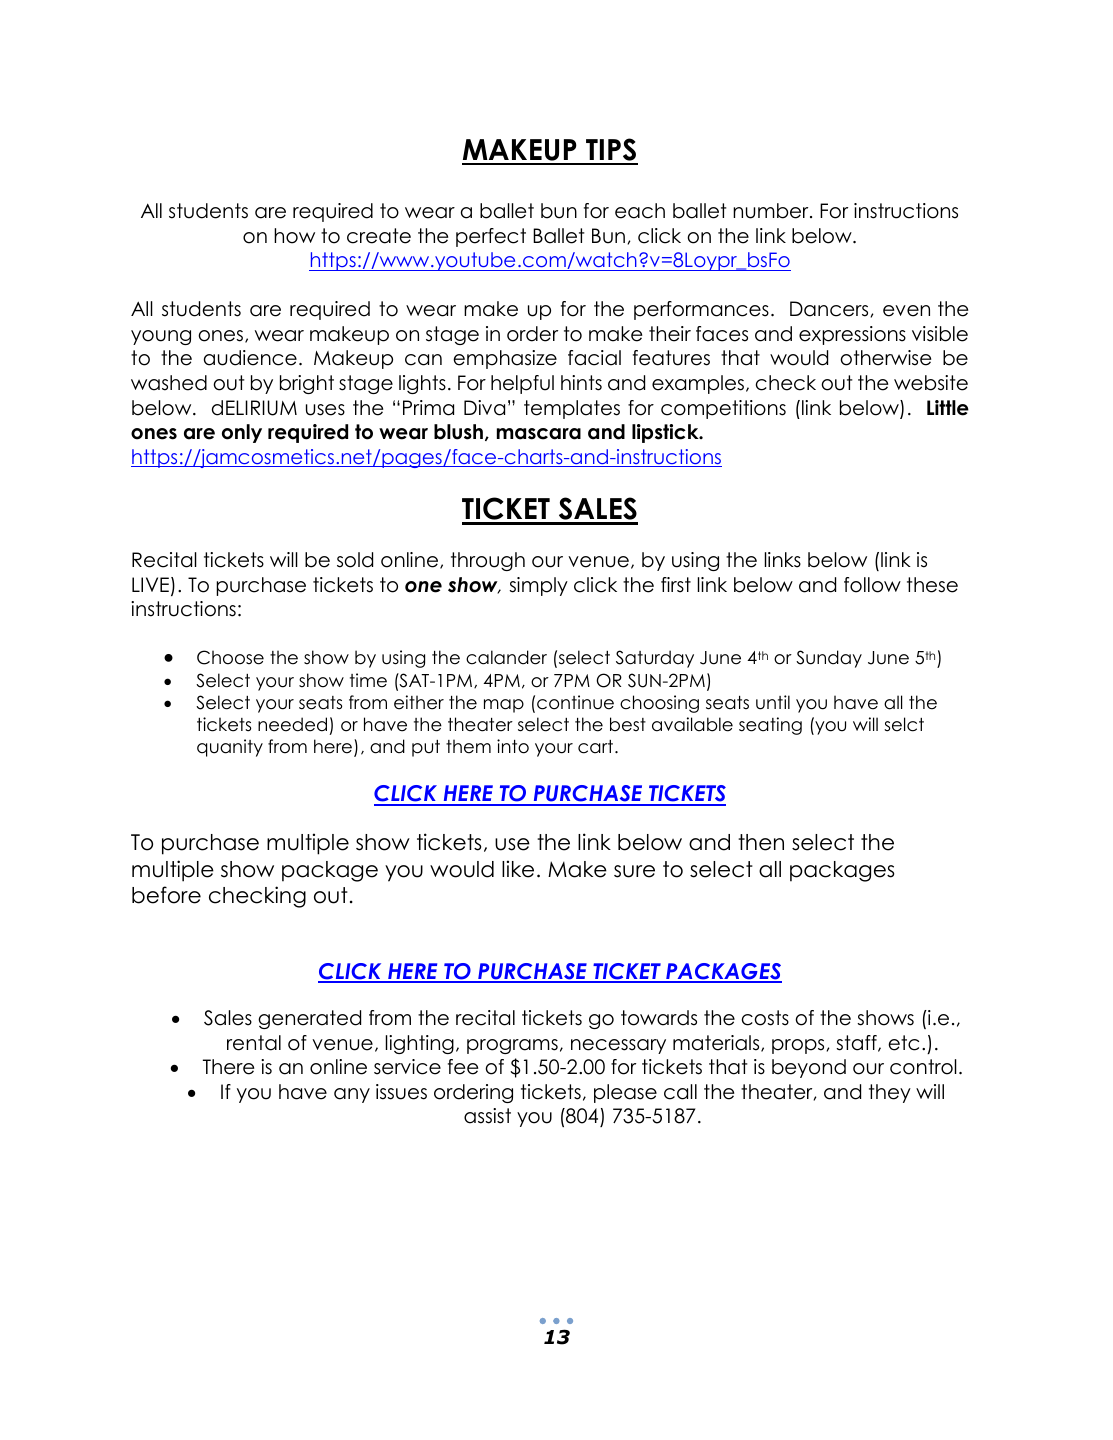 The image size is (1113, 1440). I want to click on Choose, so click(230, 657).
